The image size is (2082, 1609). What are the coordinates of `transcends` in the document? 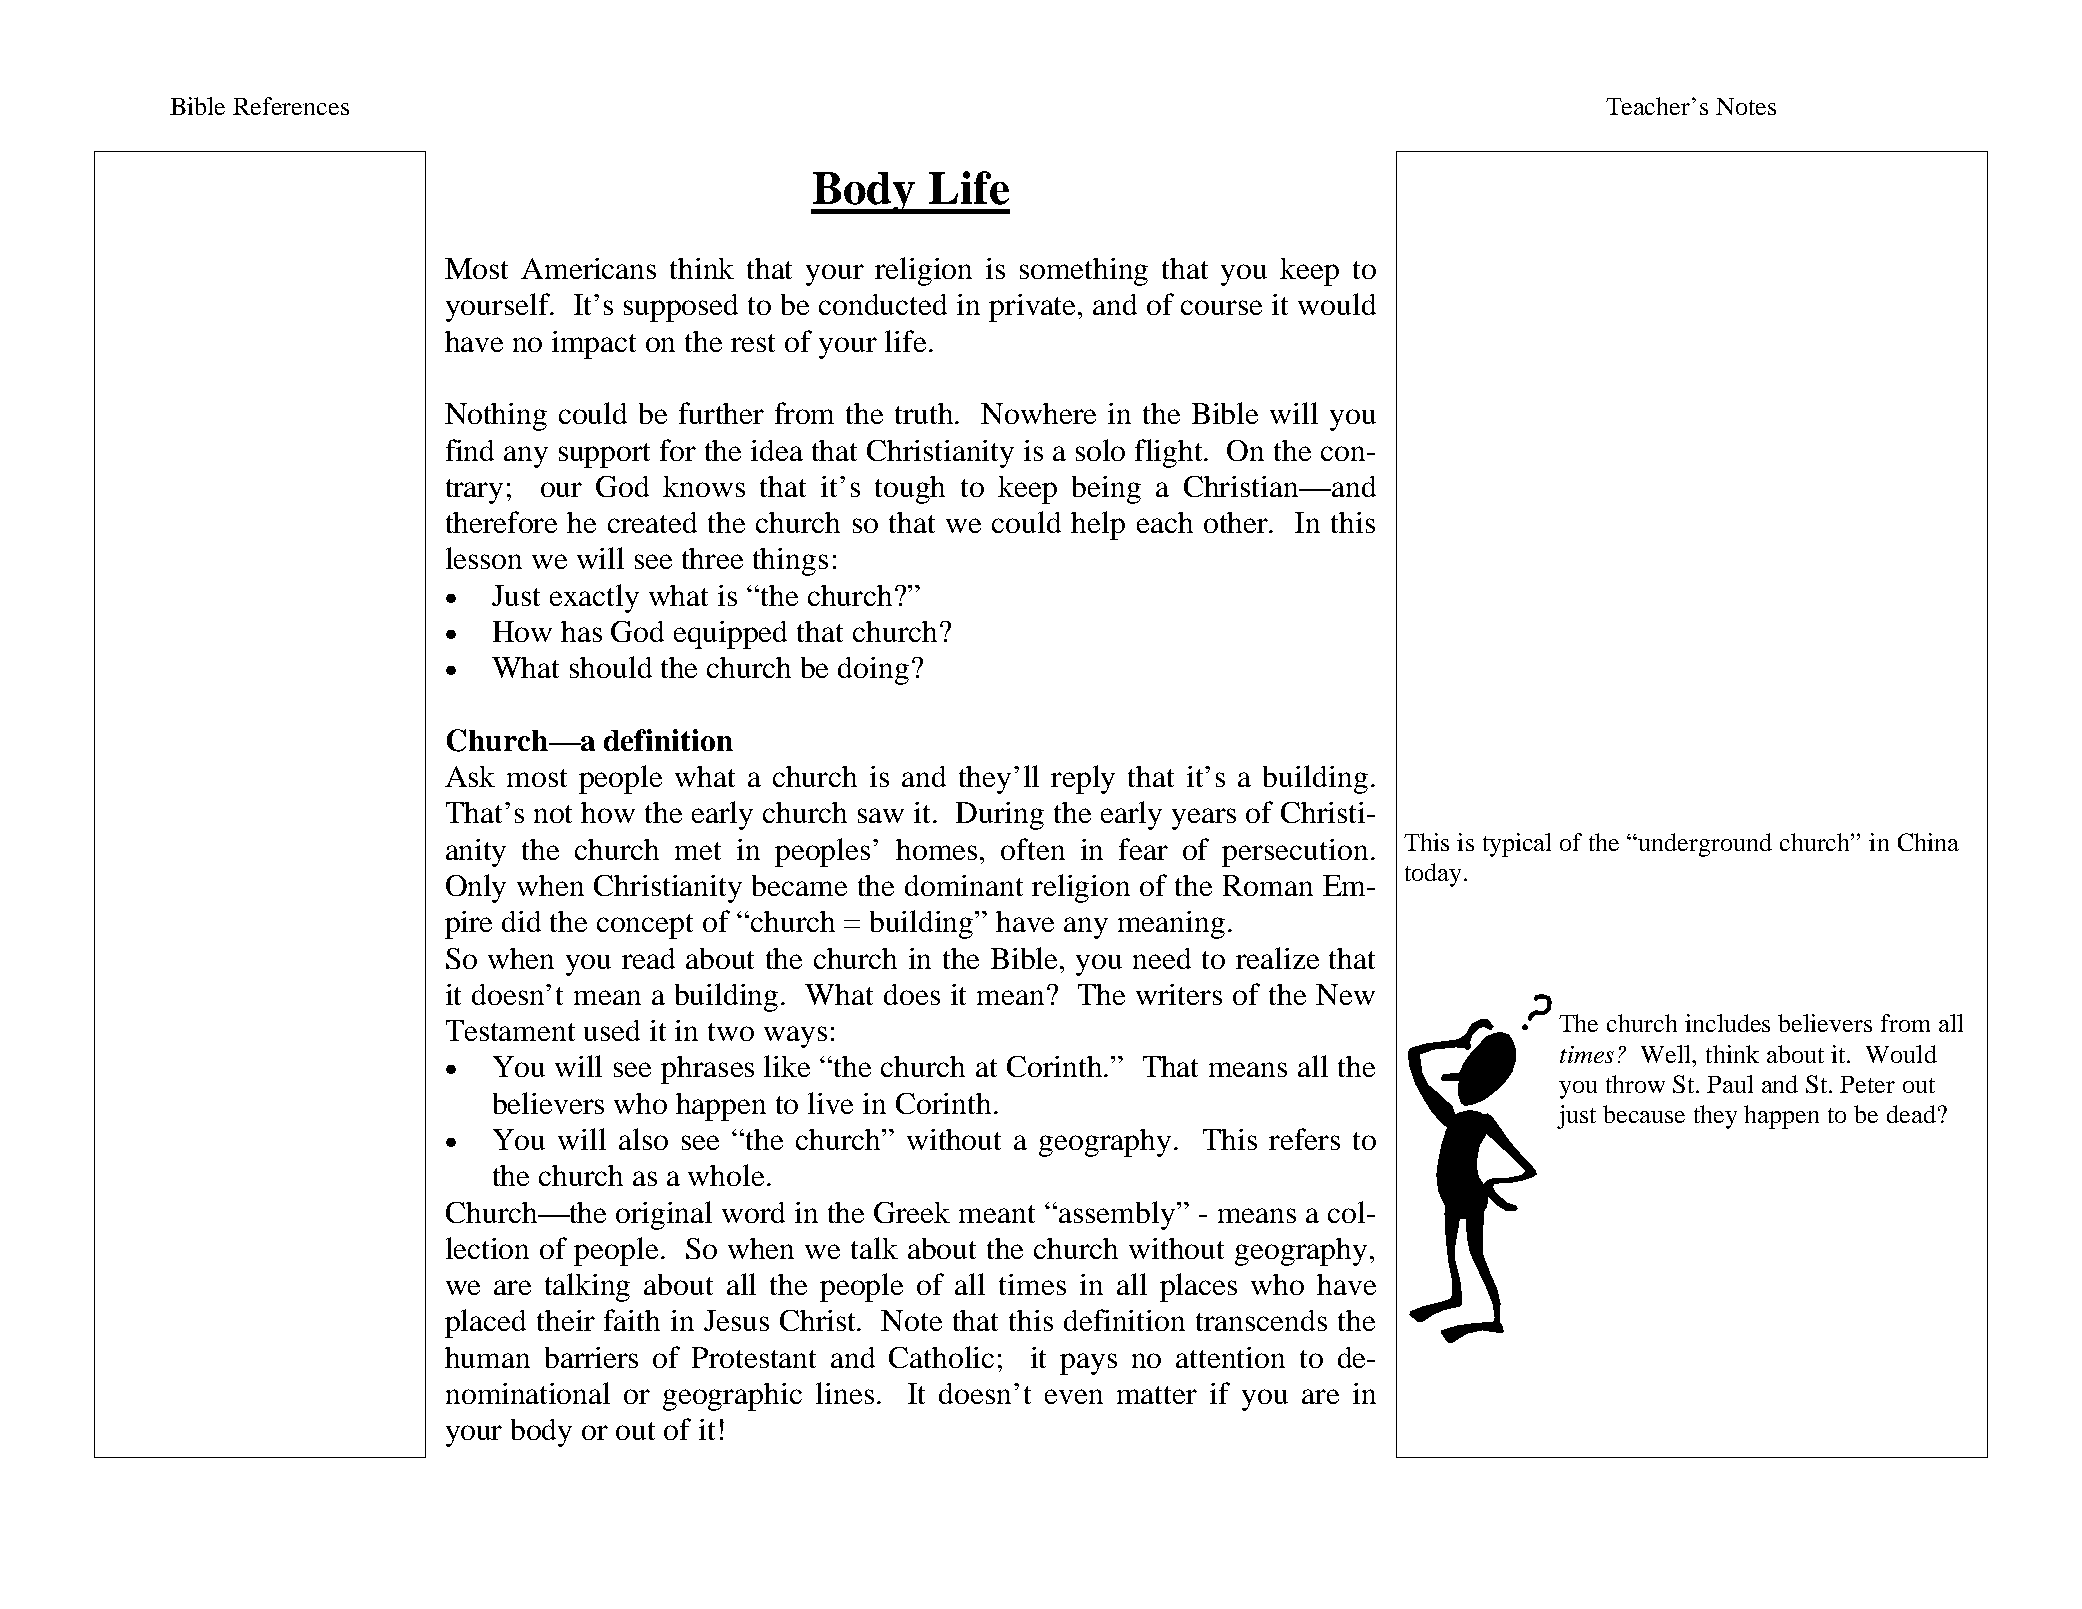 It's located at (1261, 1320).
